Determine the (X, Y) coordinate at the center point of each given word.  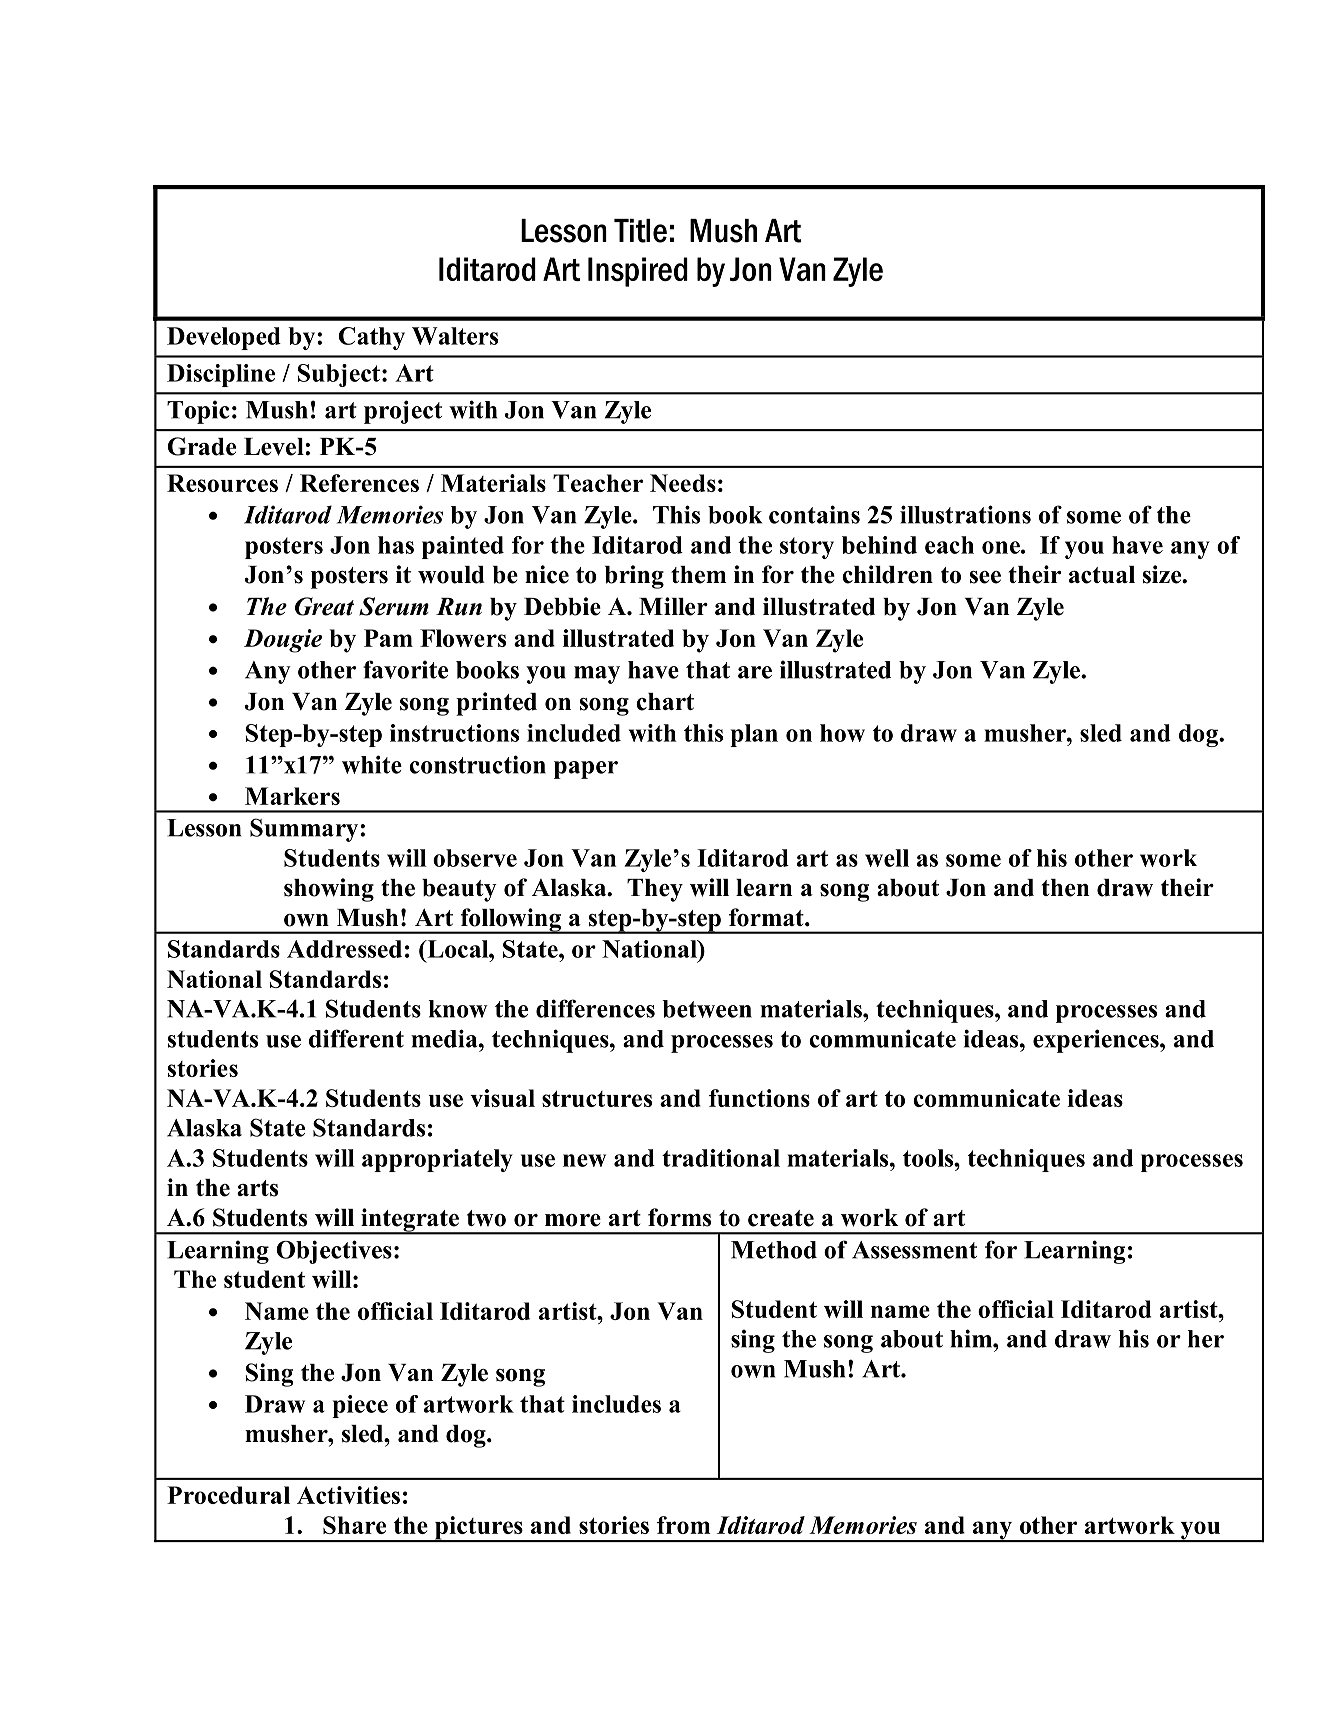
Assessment (914, 1250)
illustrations (965, 514)
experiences (1097, 1041)
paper (586, 770)
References (359, 483)
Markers (292, 796)
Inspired (638, 272)
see (985, 577)
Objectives (334, 1252)
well (887, 858)
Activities (348, 1495)
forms (679, 1217)
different (356, 1038)
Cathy (371, 338)
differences (595, 1008)
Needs (683, 483)
